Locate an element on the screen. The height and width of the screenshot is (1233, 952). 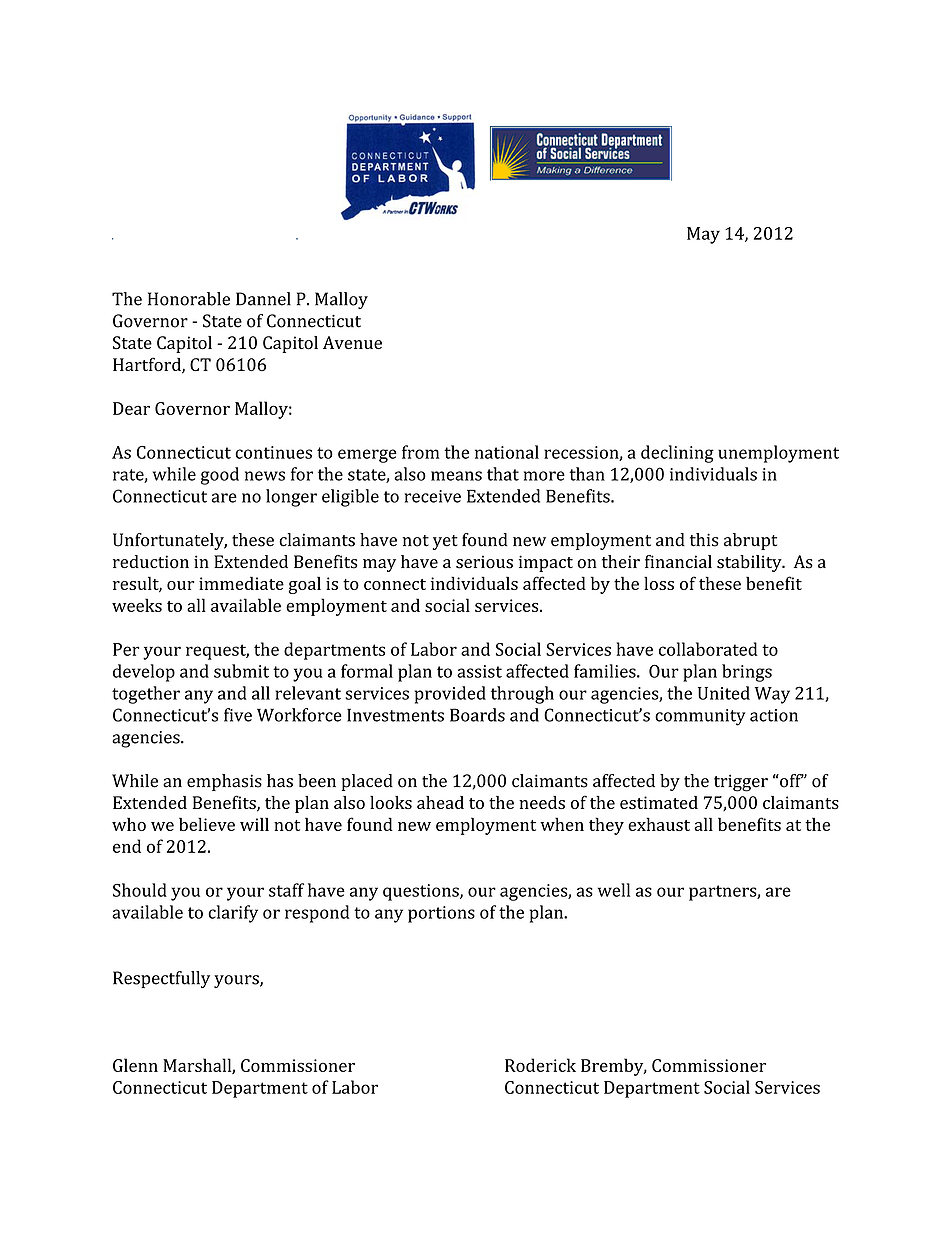
provided is located at coordinates (450, 695).
